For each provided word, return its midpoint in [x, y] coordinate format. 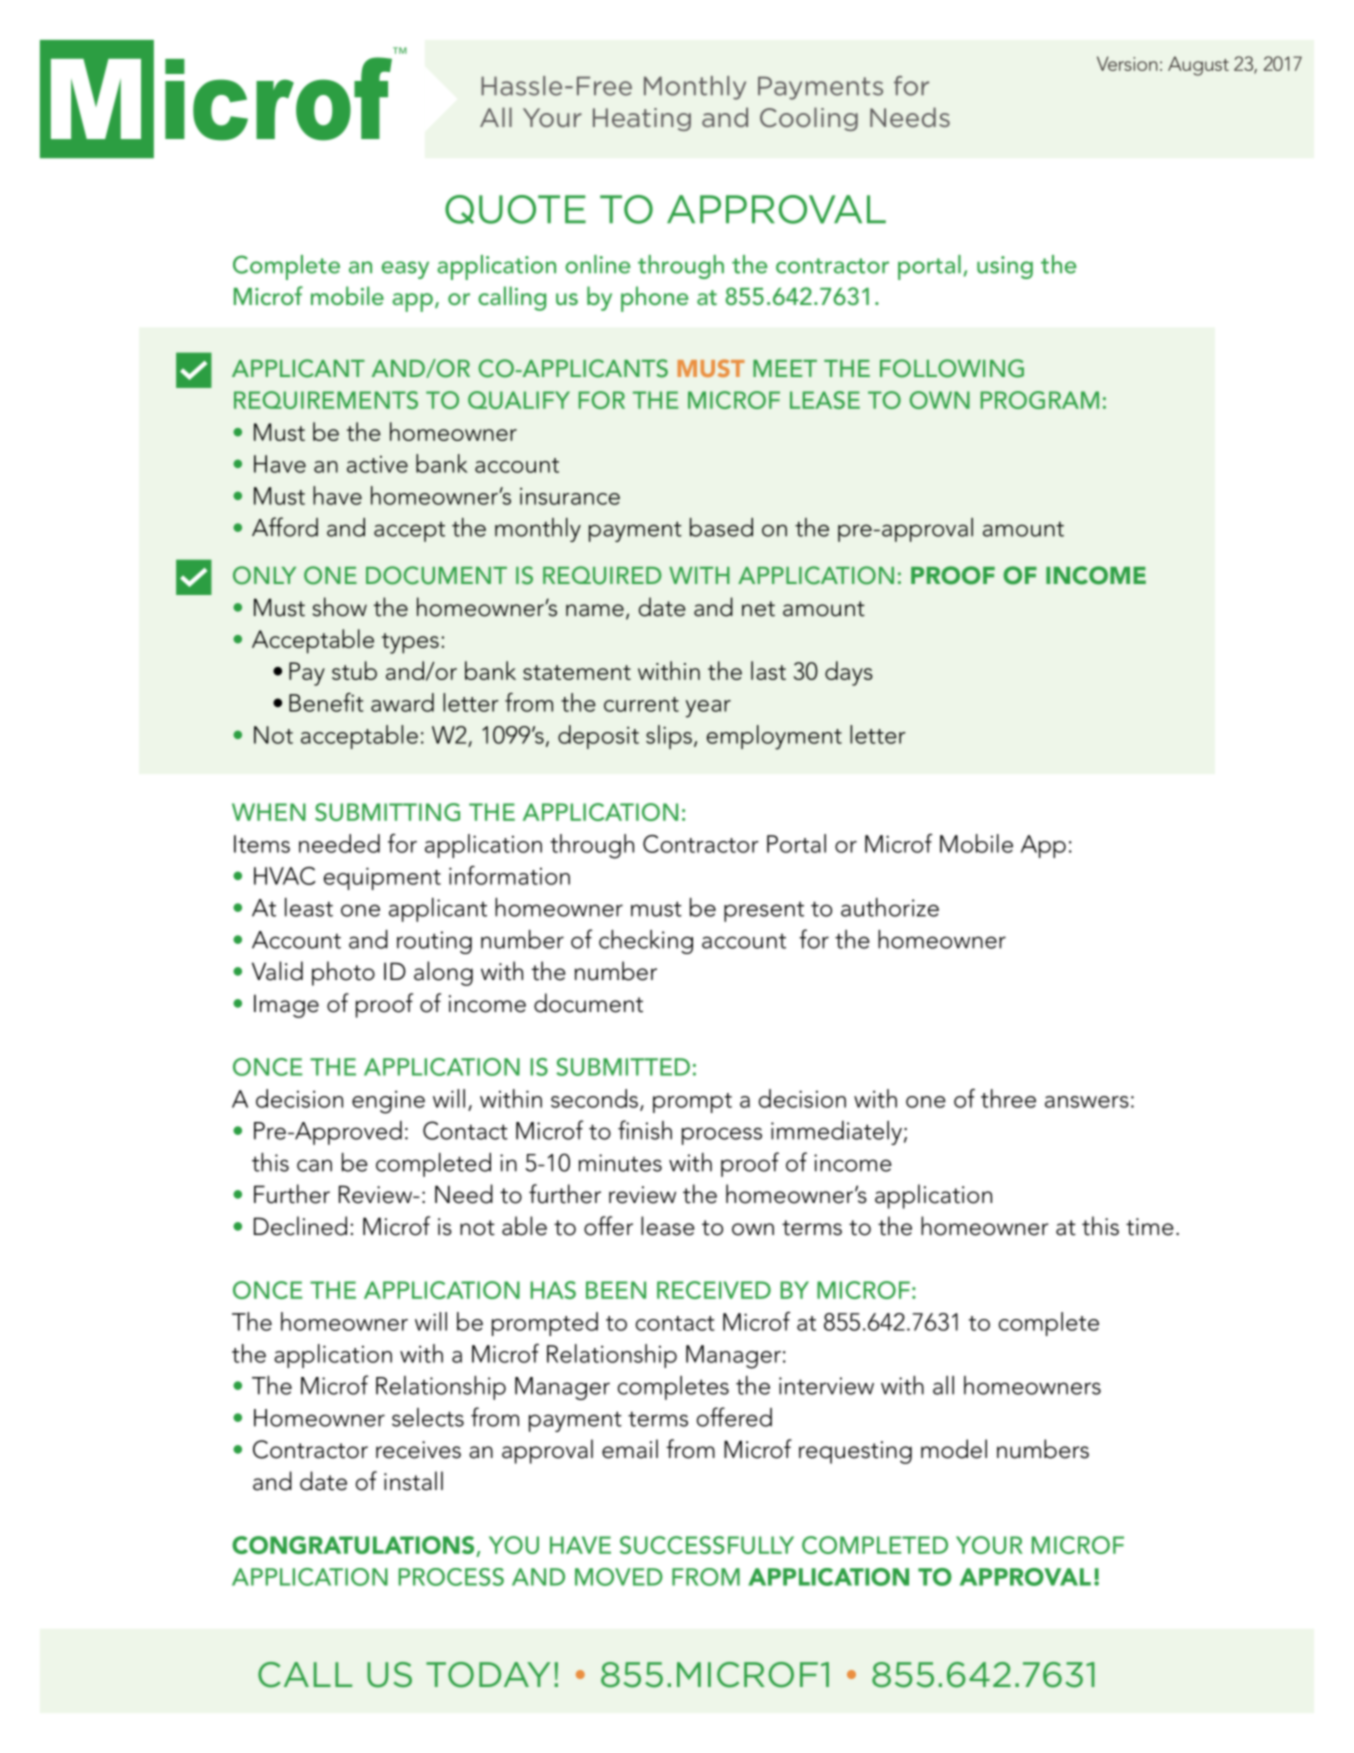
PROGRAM [1040, 400]
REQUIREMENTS [326, 400]
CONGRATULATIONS [354, 1546]
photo [343, 973]
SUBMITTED [623, 1067]
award [402, 702]
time [1150, 1227]
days [849, 673]
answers [1087, 1102]
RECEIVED [714, 1290]
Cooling [809, 119]
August [1198, 66]
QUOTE [515, 209]
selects [428, 1417]
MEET [785, 368]
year [708, 709]
